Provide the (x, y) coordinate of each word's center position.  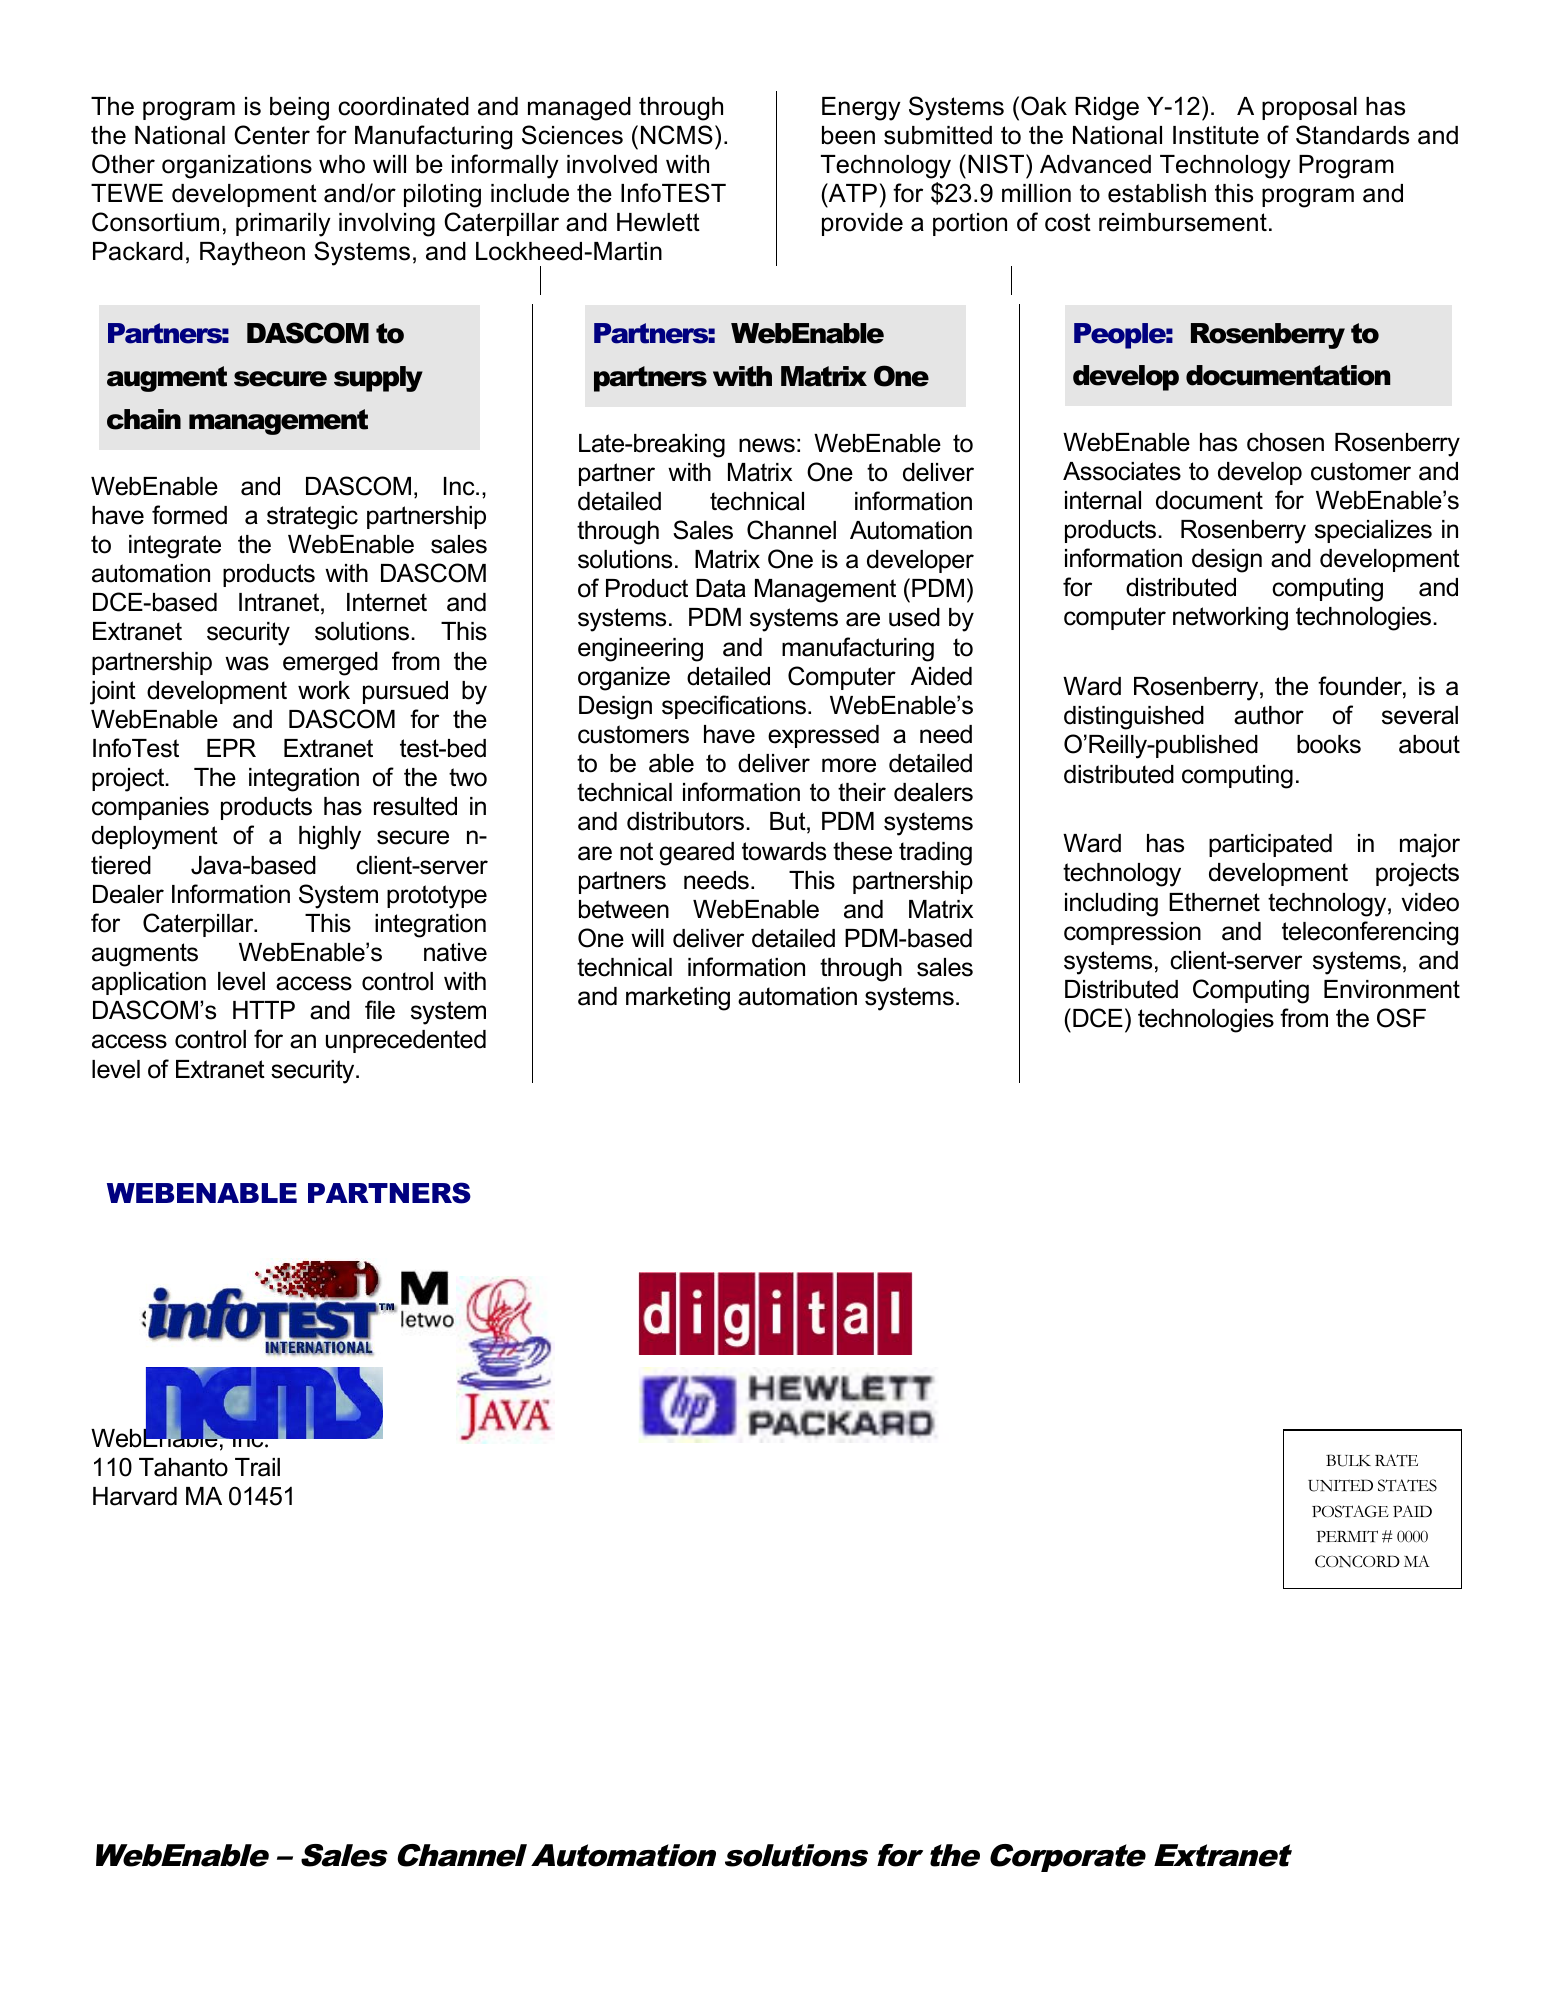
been (848, 135)
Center (272, 135)
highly (330, 838)
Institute (1216, 135)
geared (697, 854)
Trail (257, 1467)
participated (1270, 845)
